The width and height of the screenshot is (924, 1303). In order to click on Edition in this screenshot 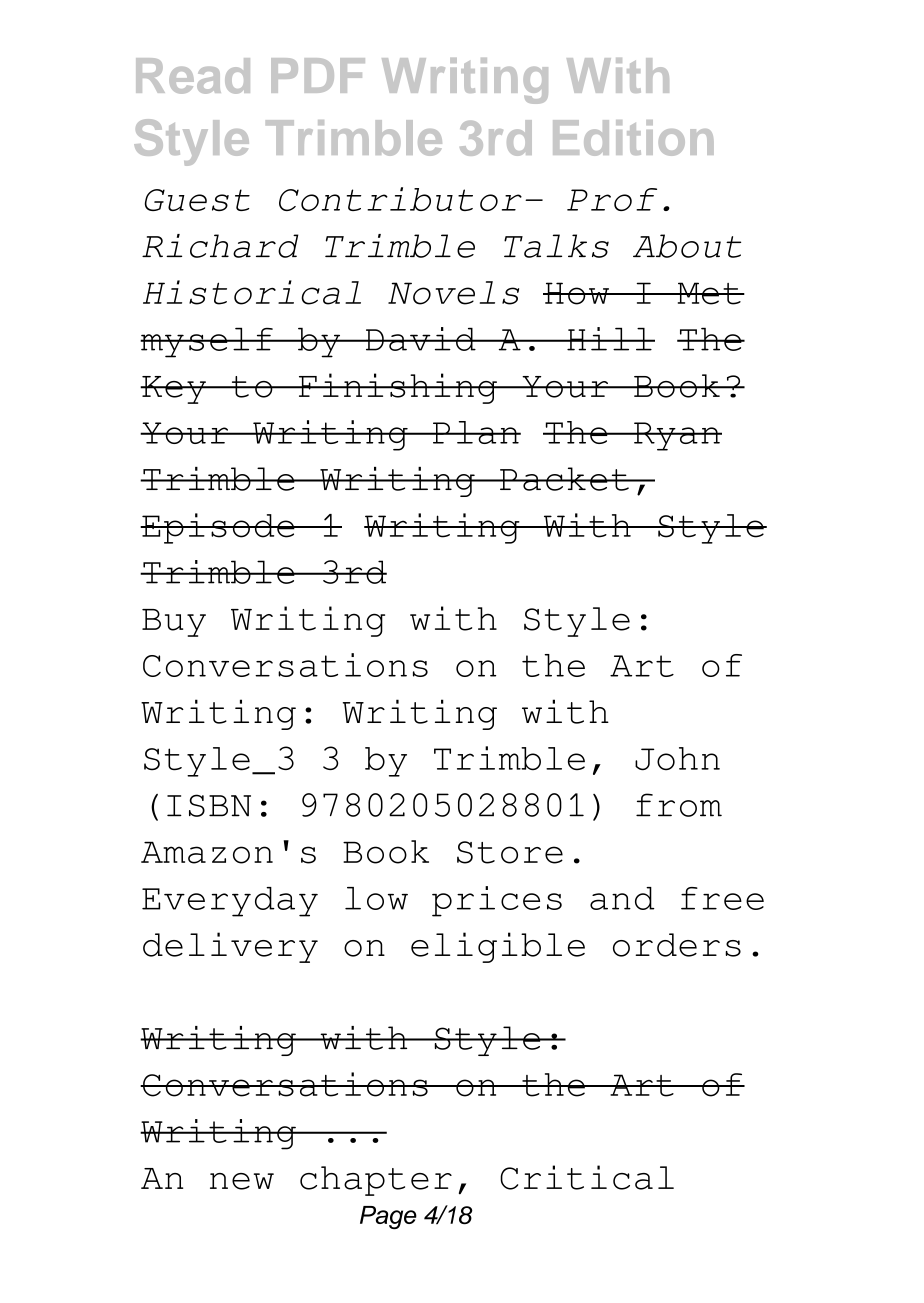, I will do `click(633, 138)`.
